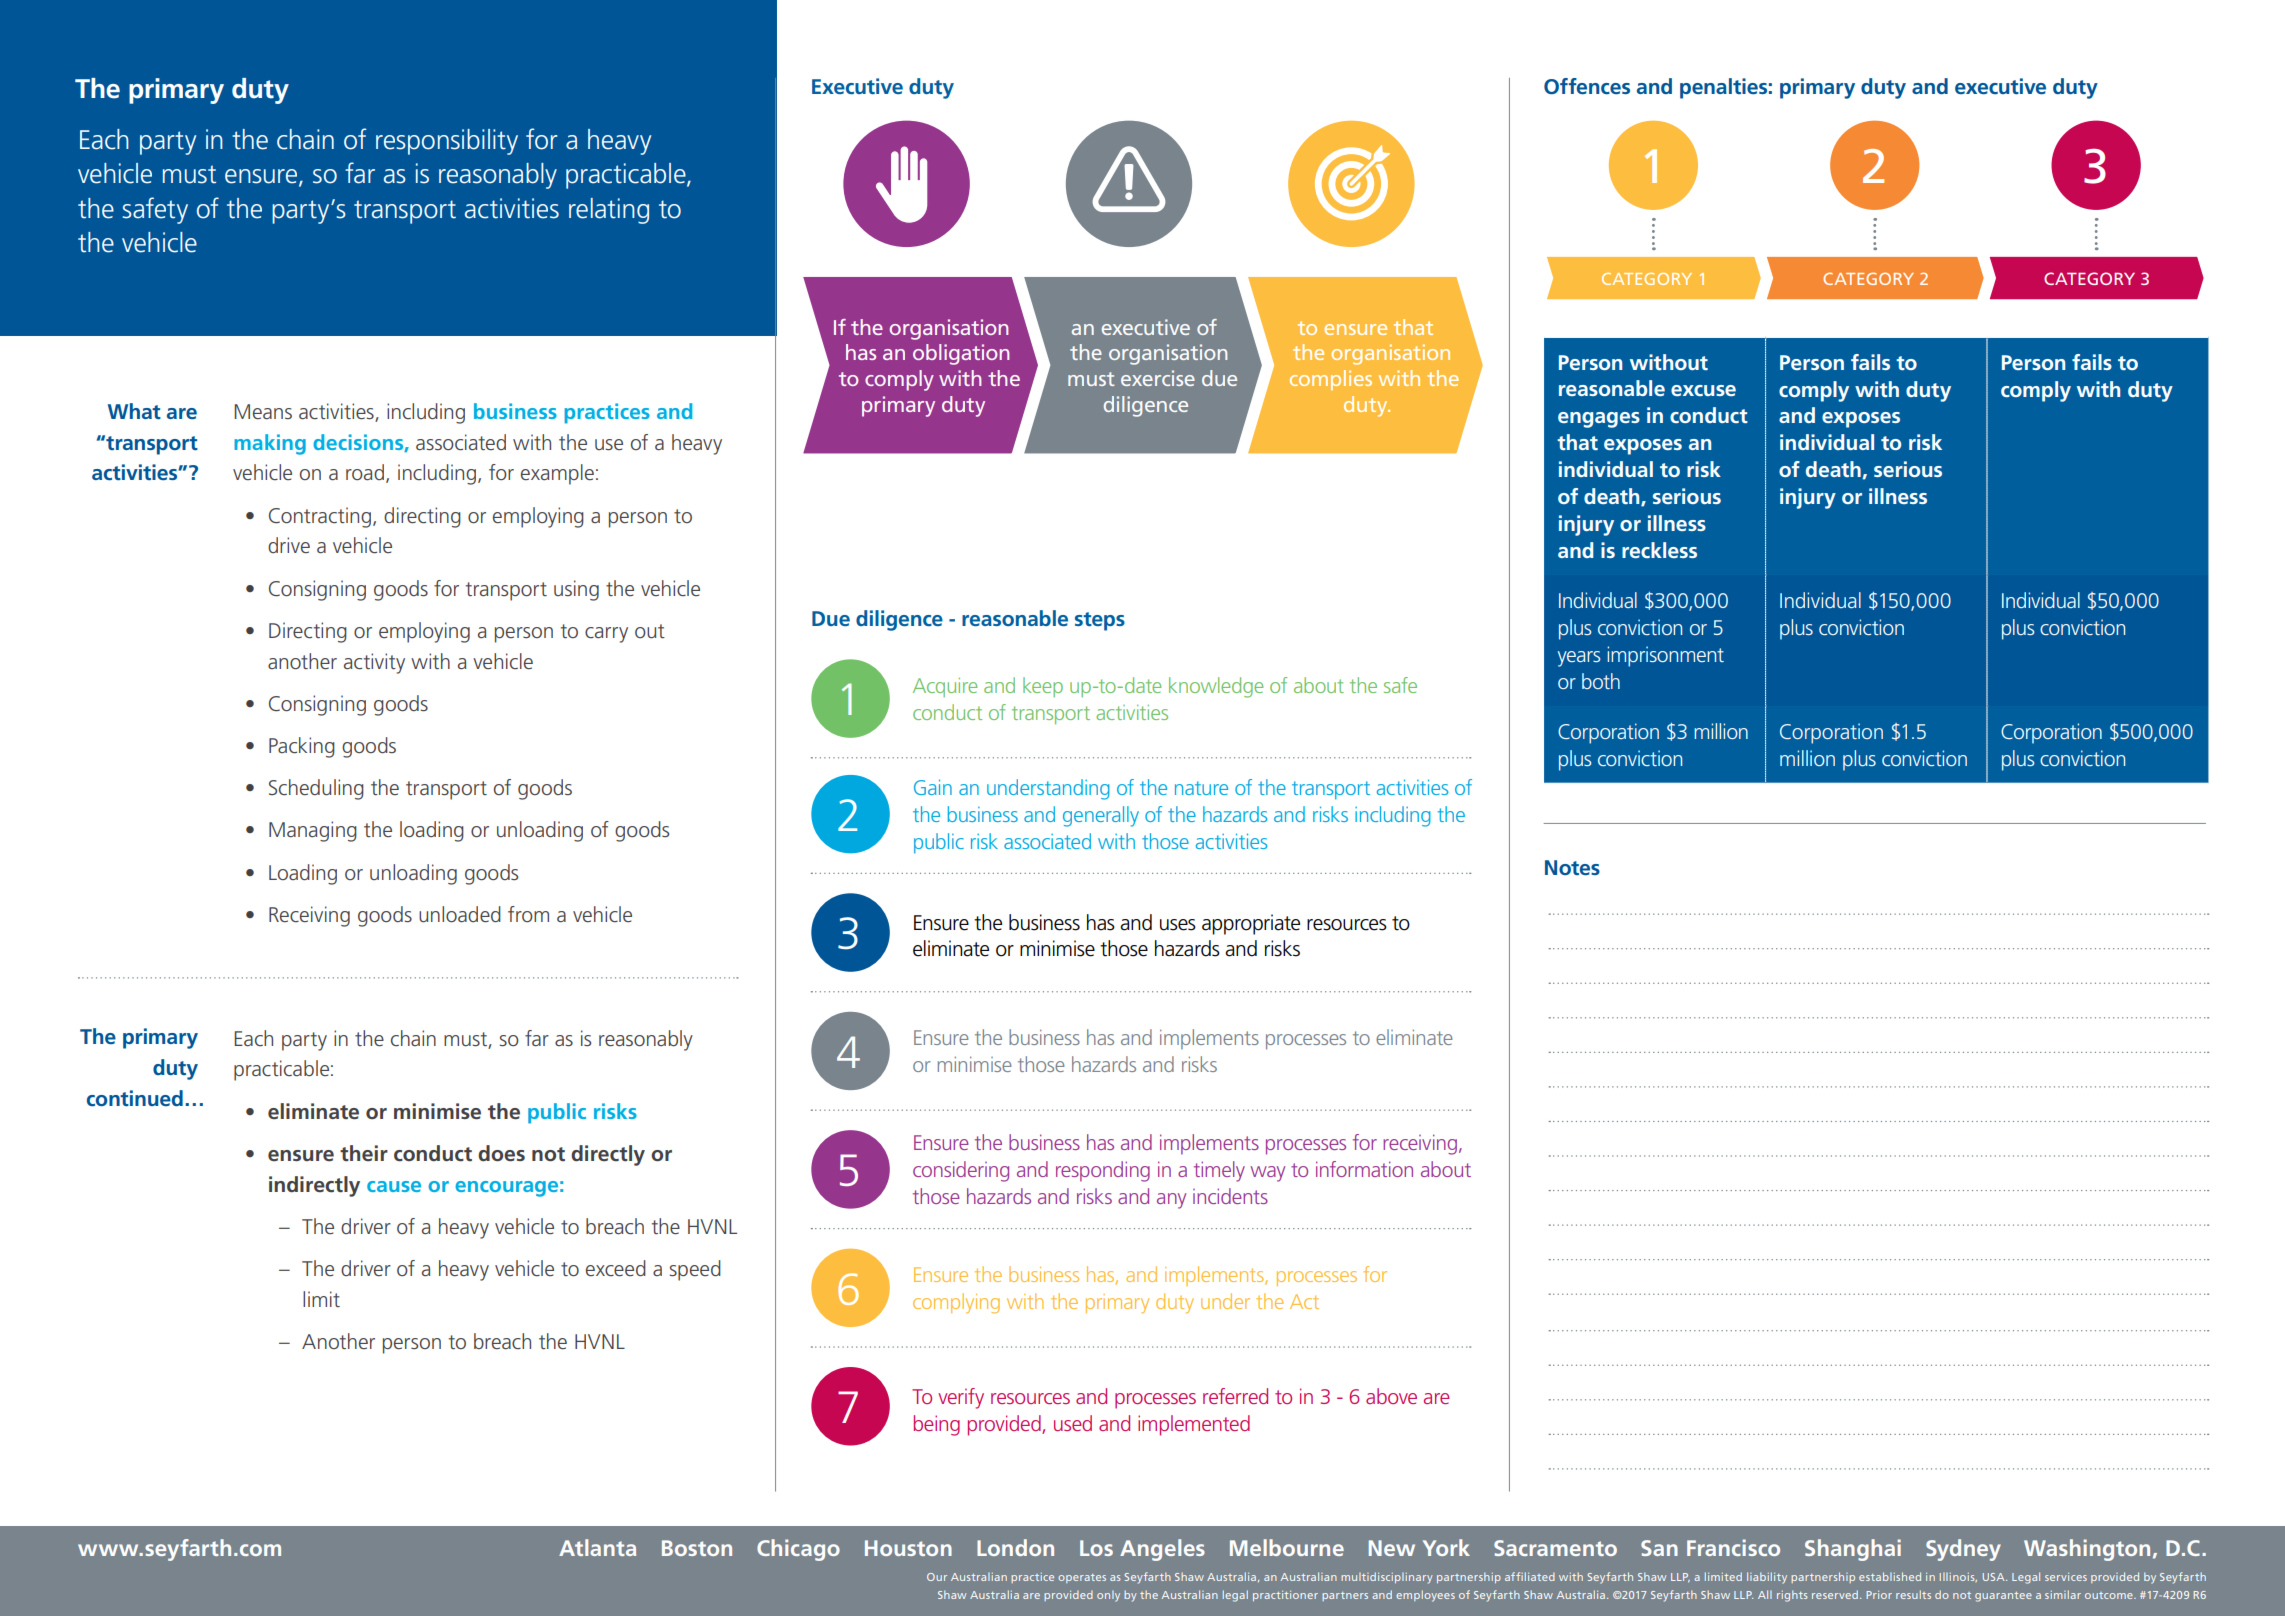 This screenshot has width=2285, height=1616. What do you see at coordinates (1364, 1169) in the screenshot?
I see `information` at bounding box center [1364, 1169].
